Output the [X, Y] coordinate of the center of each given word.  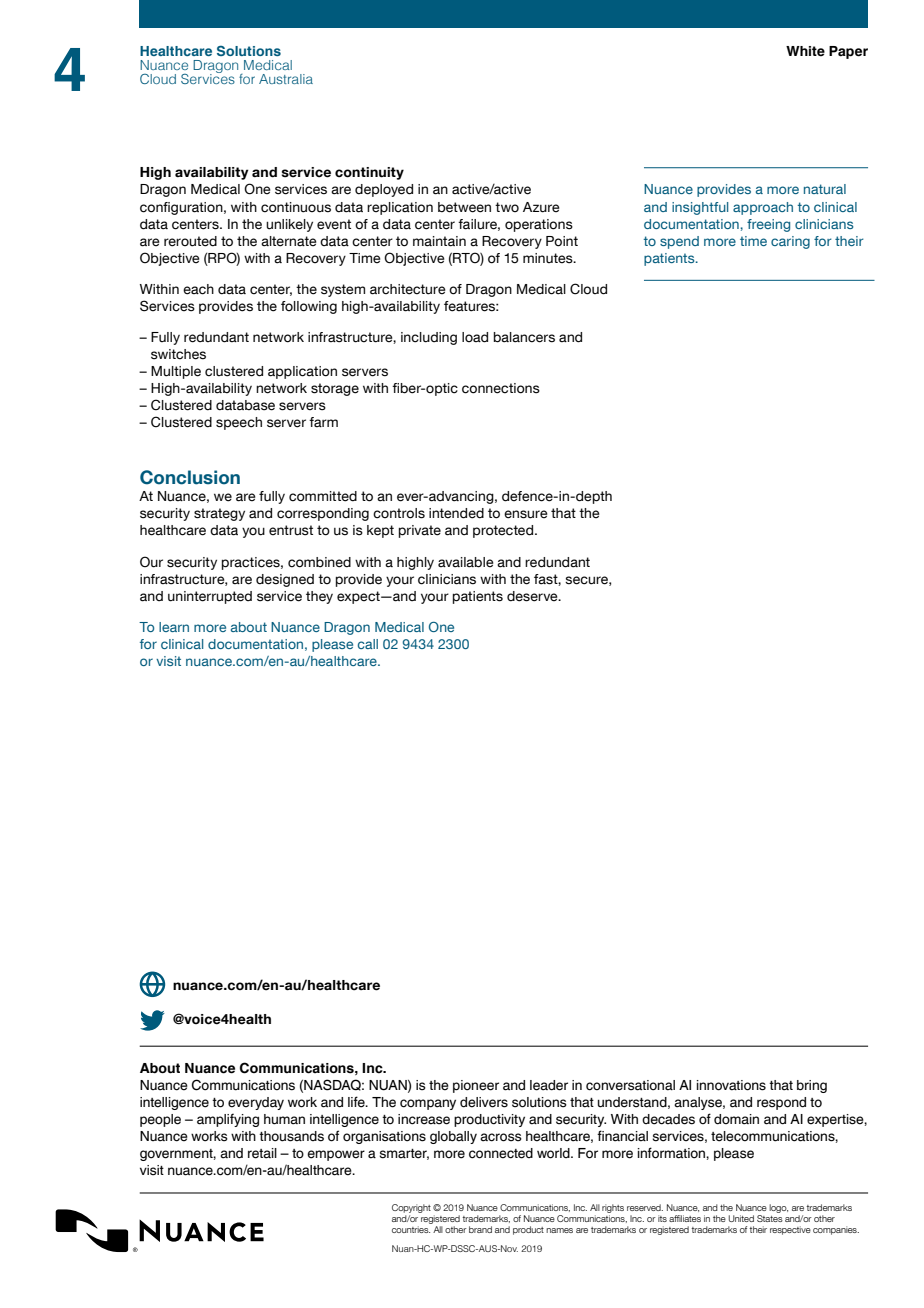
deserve [533, 596]
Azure [541, 207]
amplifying [228, 1120]
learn [174, 627]
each [198, 289]
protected [504, 531]
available [465, 562]
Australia [286, 79]
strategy [219, 514]
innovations [731, 1085]
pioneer [476, 1086]
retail [262, 1153]
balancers [524, 337]
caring [790, 242]
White [805, 51]
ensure [525, 514]
